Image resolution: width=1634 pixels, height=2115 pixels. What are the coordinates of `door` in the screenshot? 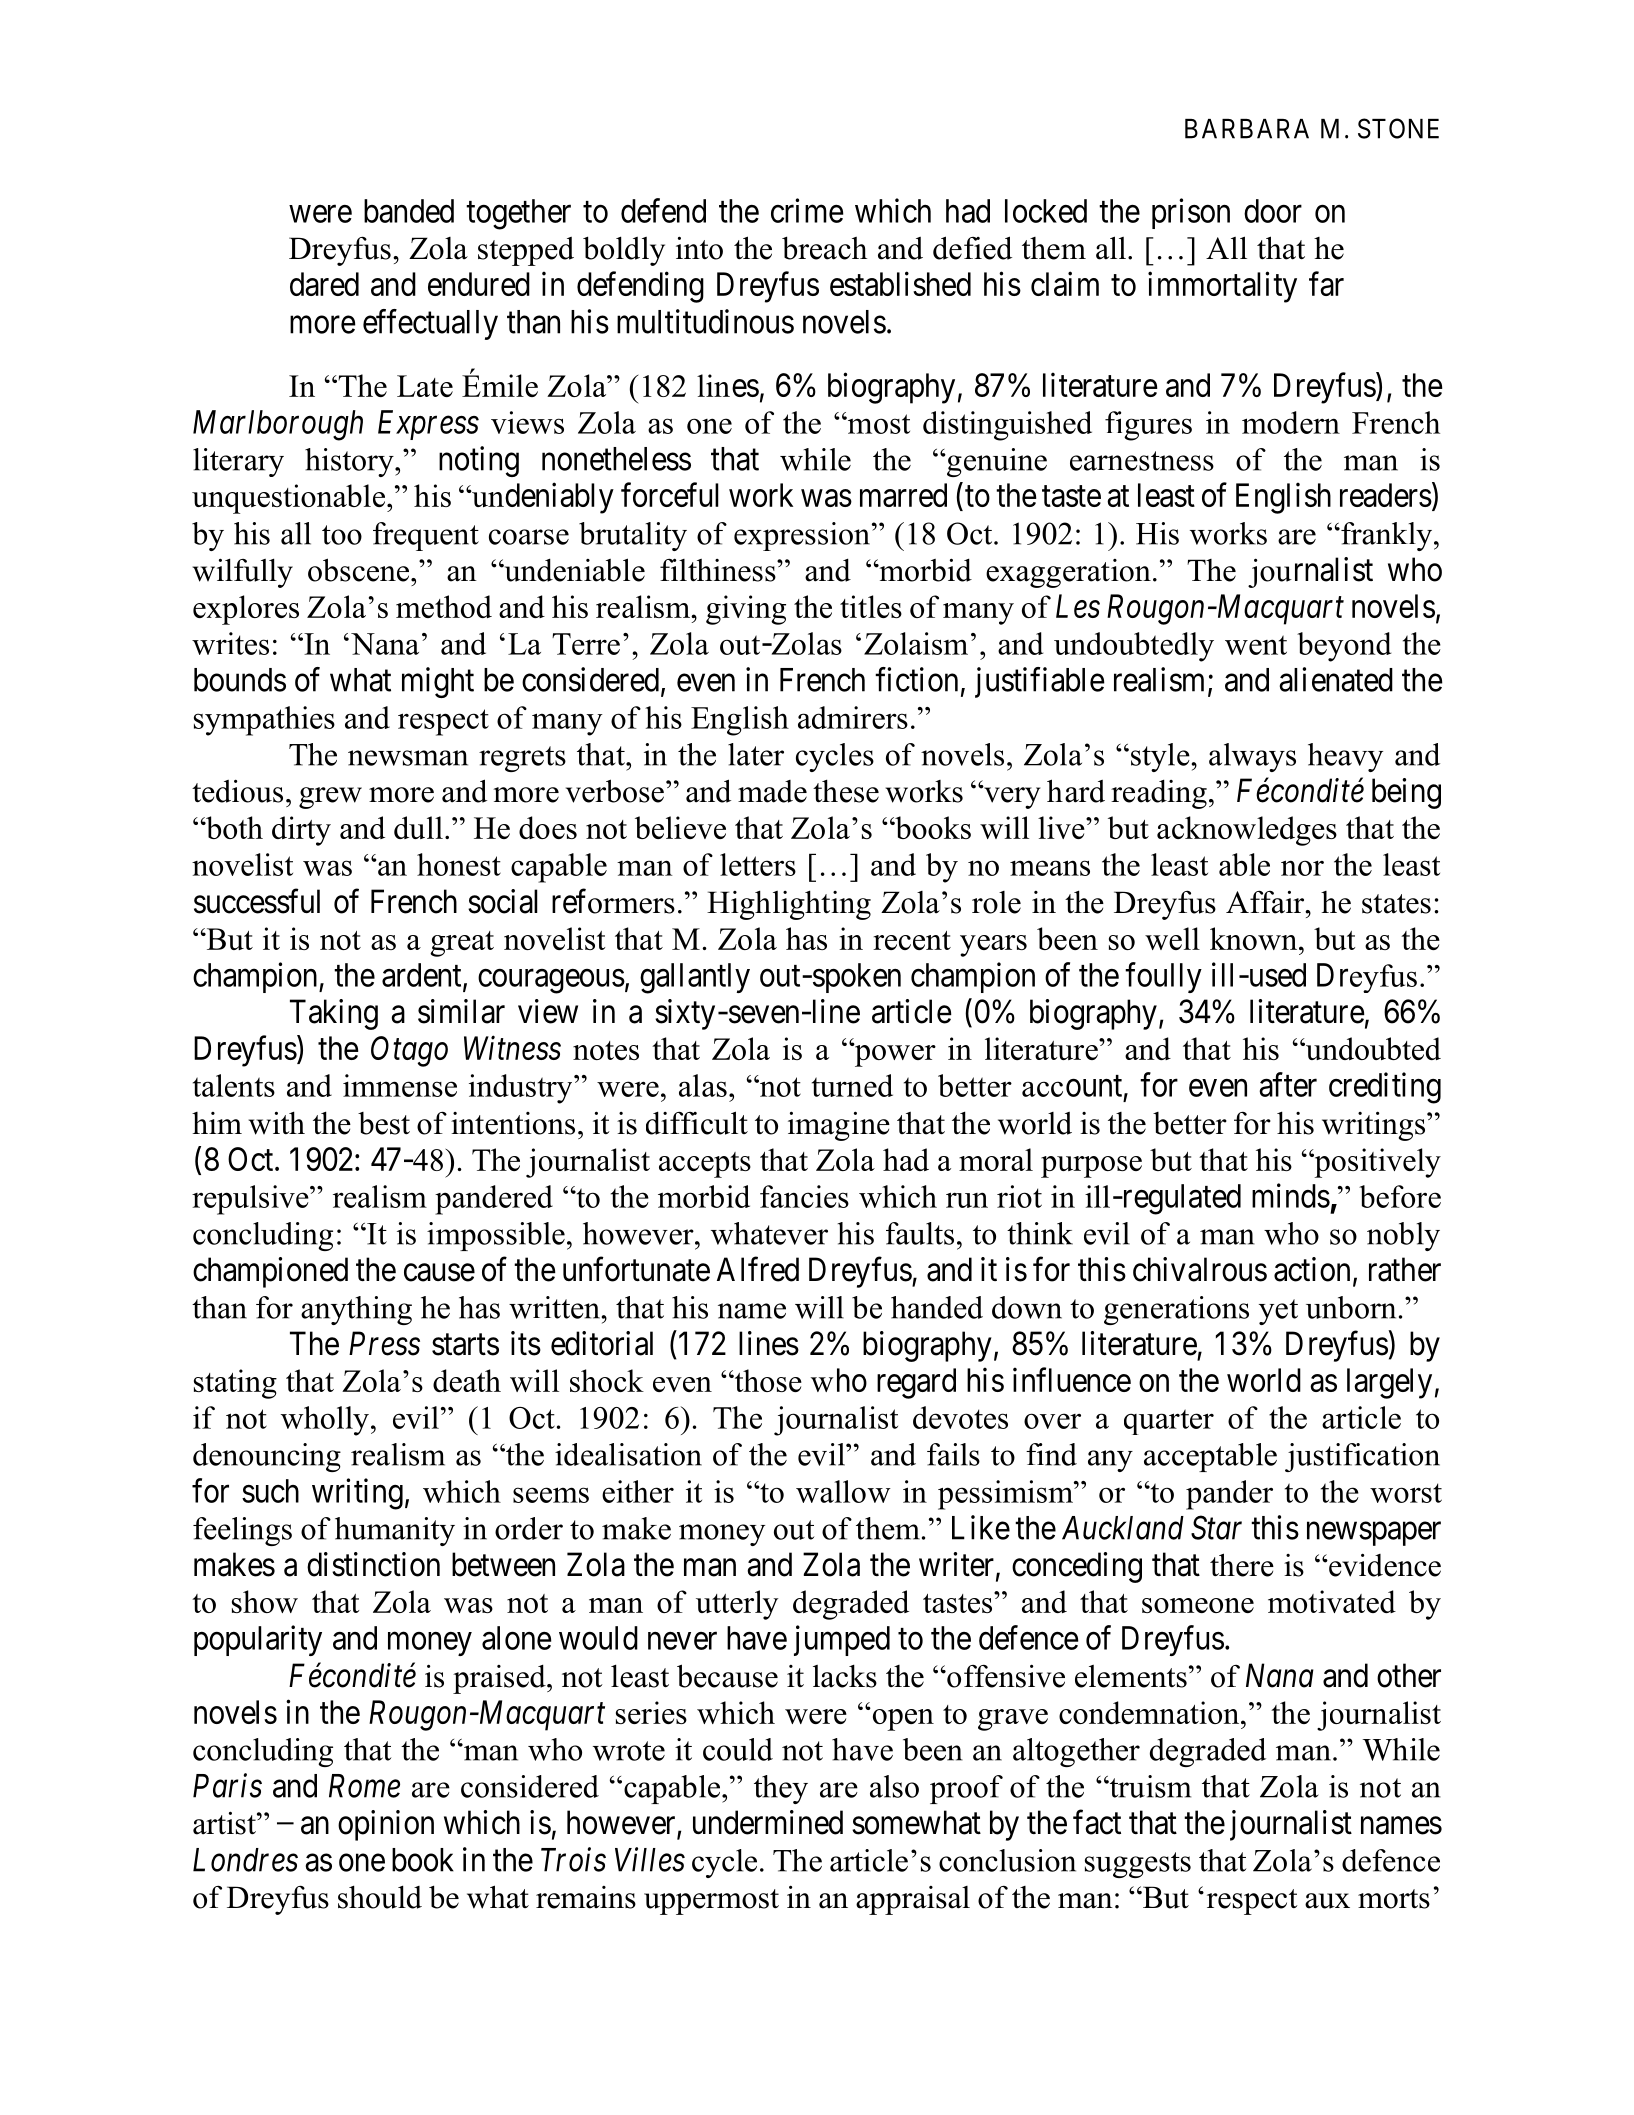 It's located at (1273, 211).
